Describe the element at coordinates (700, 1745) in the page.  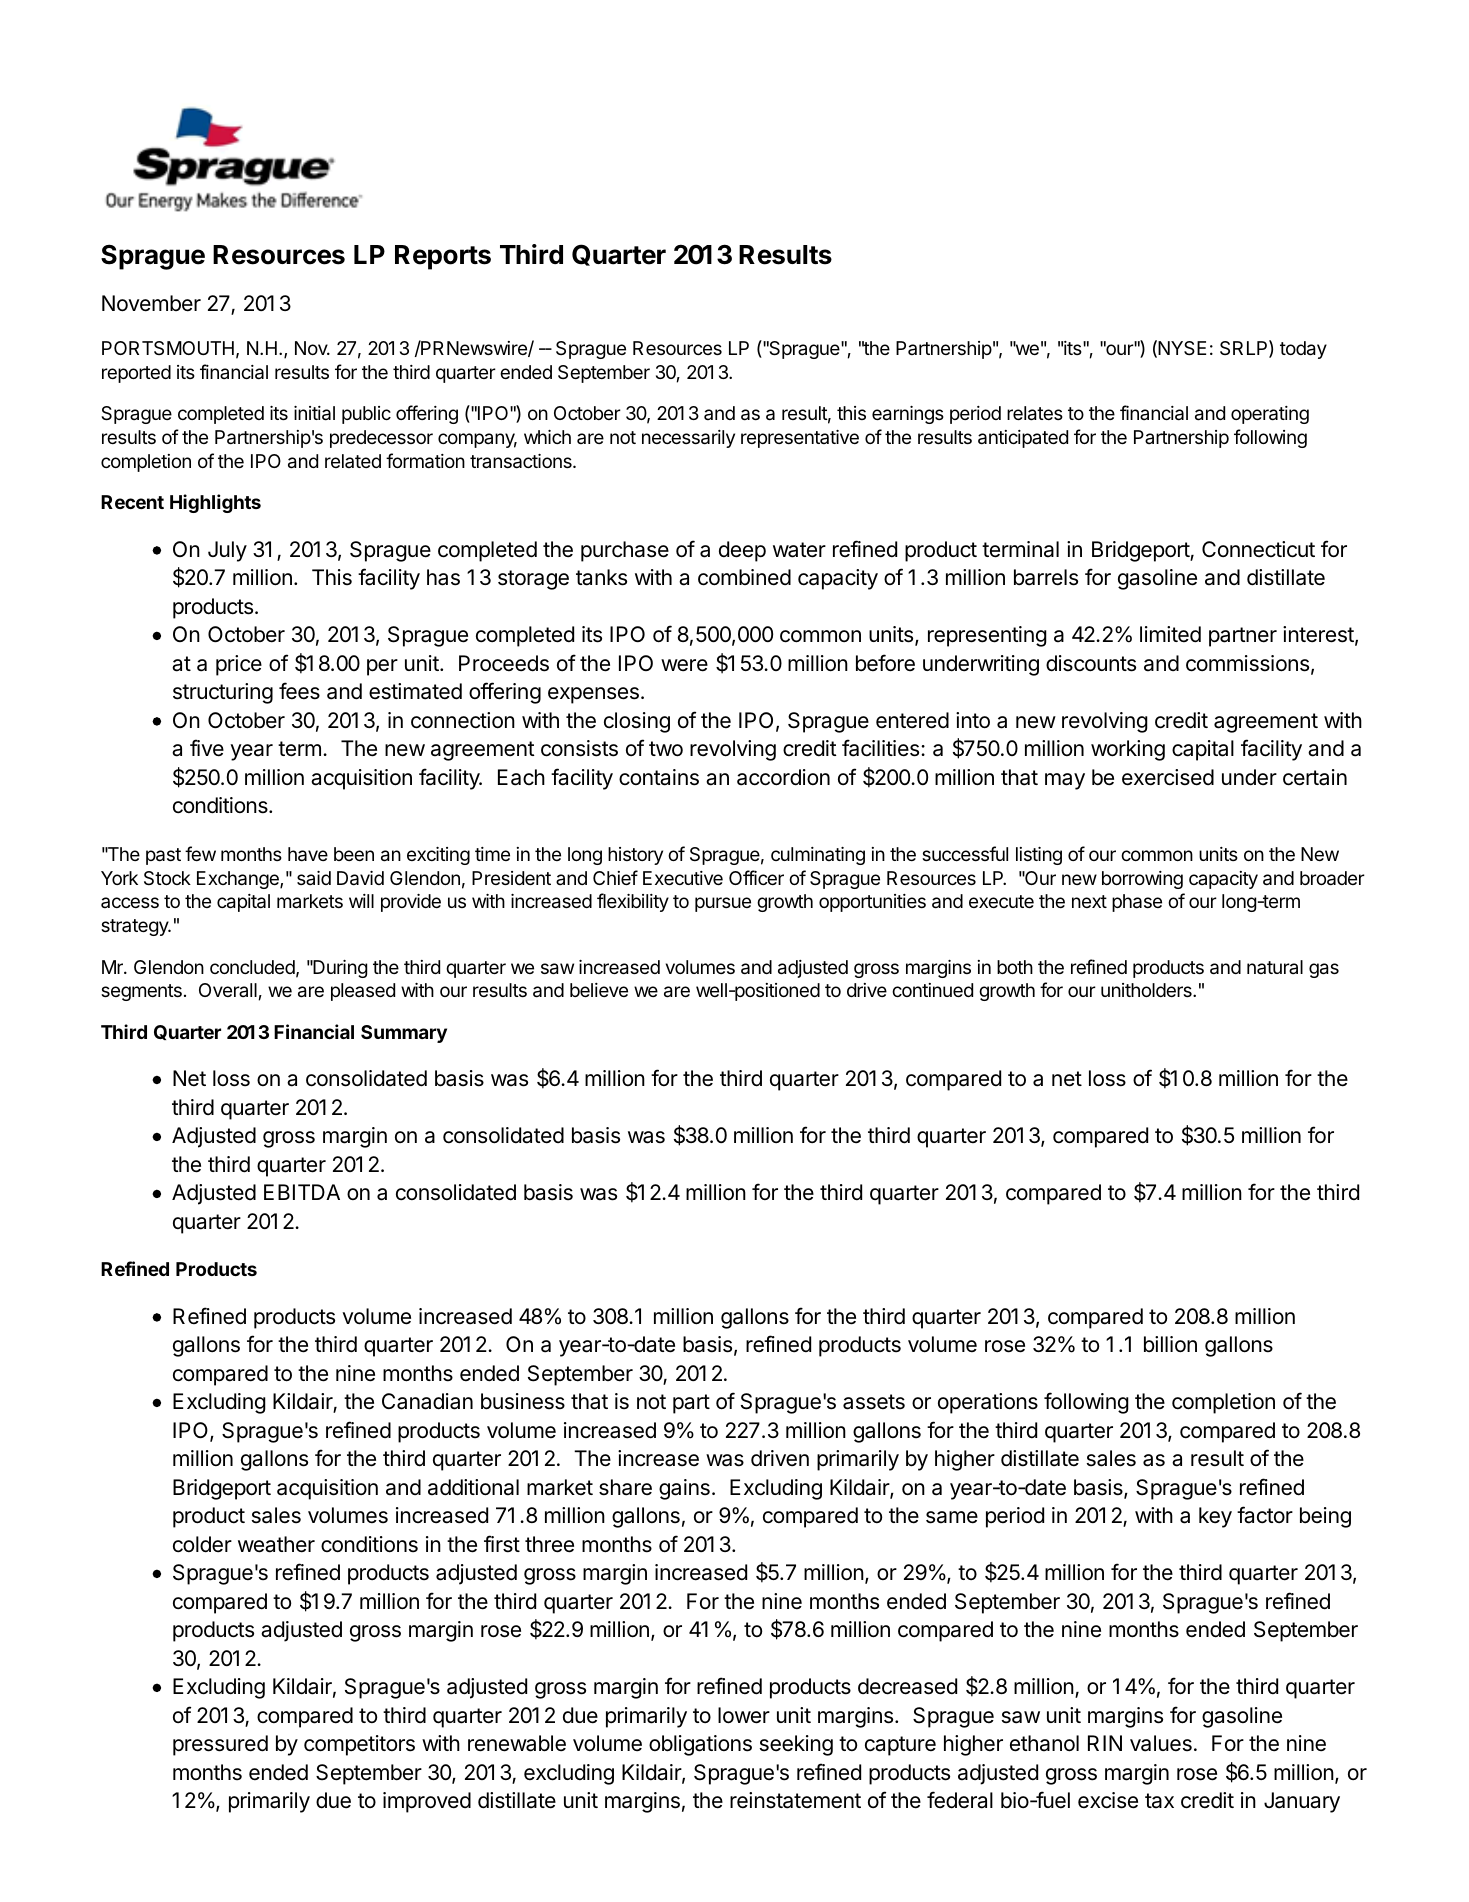
I see `obligations` at that location.
